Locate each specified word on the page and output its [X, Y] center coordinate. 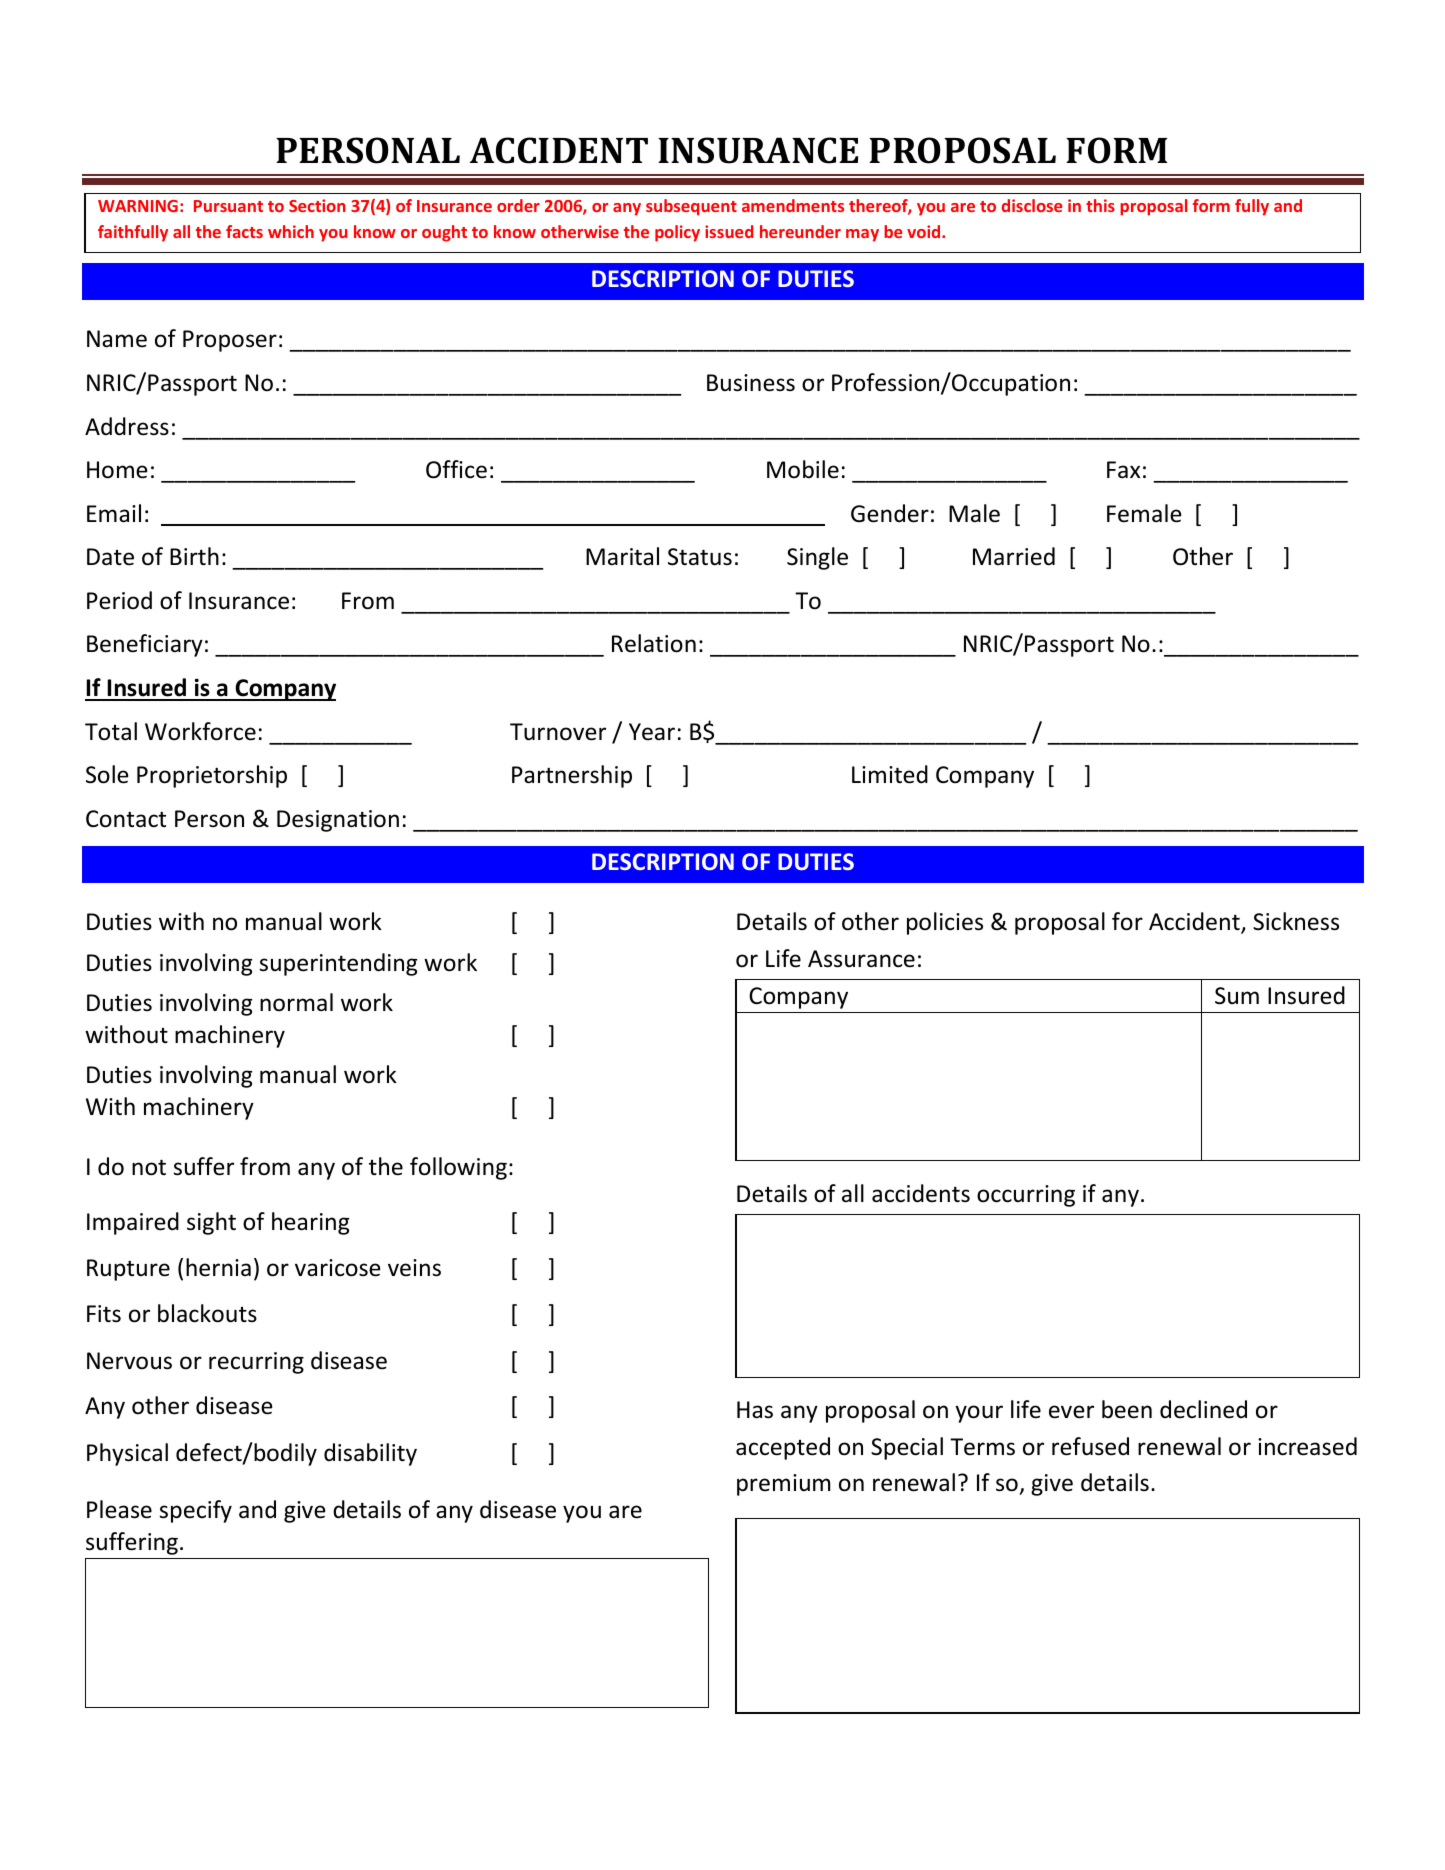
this [1100, 205]
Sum [1237, 996]
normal [296, 1002]
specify [195, 1511]
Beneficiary [145, 645]
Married [1014, 556]
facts [244, 231]
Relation [654, 643]
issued [729, 231]
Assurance [861, 959]
